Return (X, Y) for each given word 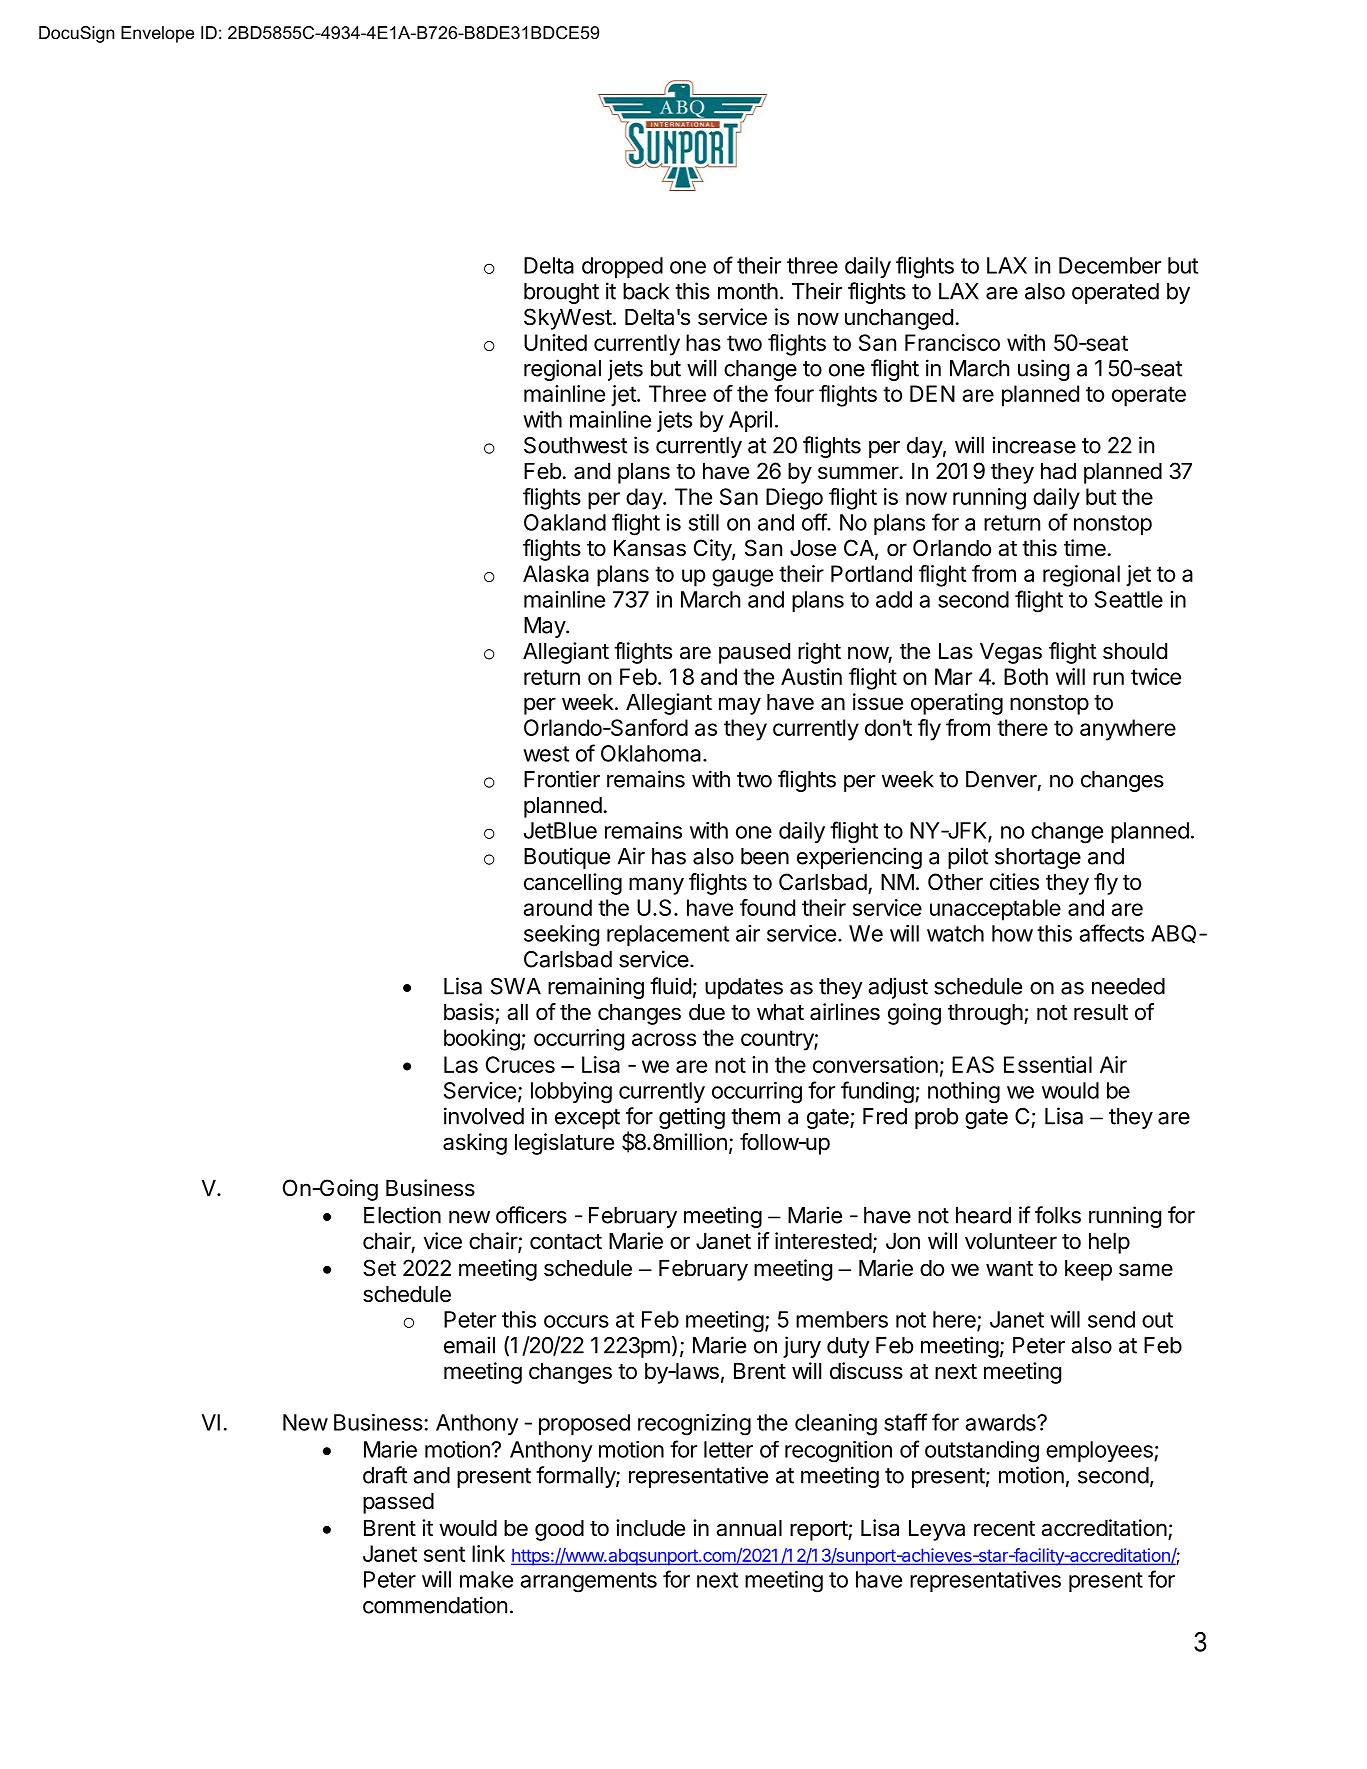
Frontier (562, 779)
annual (749, 1528)
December (1110, 265)
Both (1026, 676)
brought (561, 293)
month (748, 291)
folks (1058, 1215)
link (488, 1553)
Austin (811, 676)
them (755, 1116)
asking (475, 1144)
